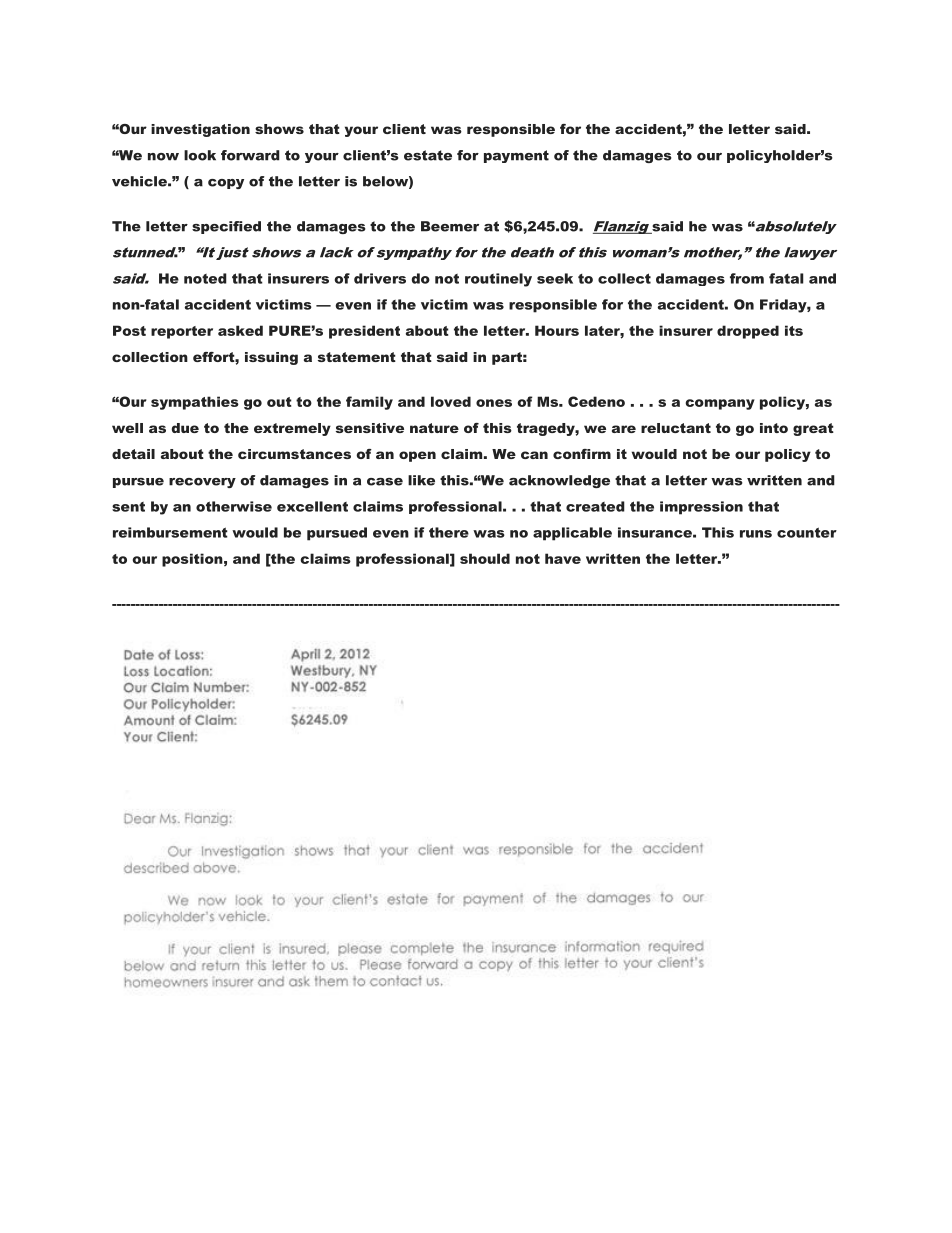 This screenshot has width=952, height=1233. What do you see at coordinates (202, 483) in the screenshot?
I see `recovery` at bounding box center [202, 483].
